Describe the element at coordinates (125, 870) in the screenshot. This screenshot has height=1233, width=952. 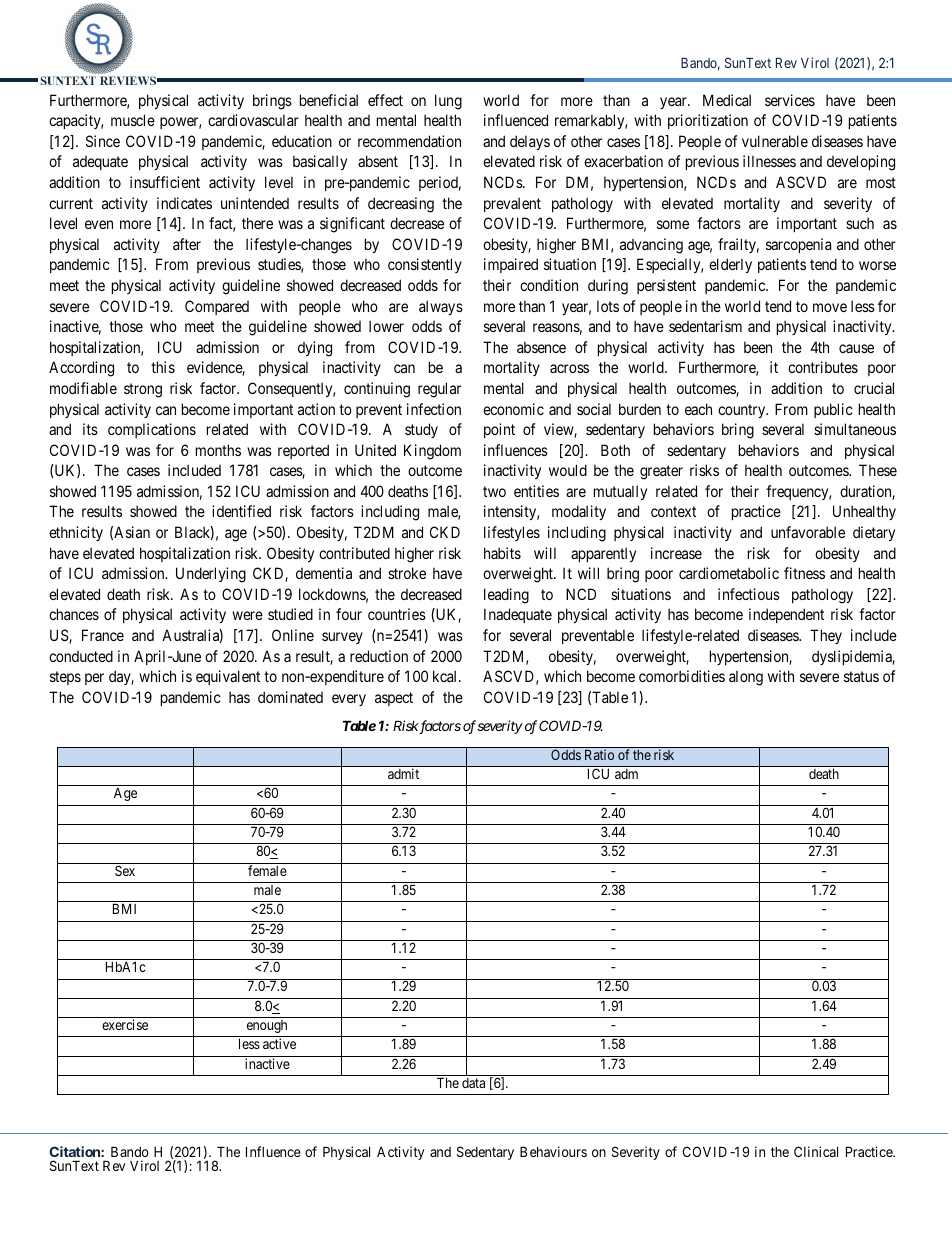
I see `Sex` at that location.
